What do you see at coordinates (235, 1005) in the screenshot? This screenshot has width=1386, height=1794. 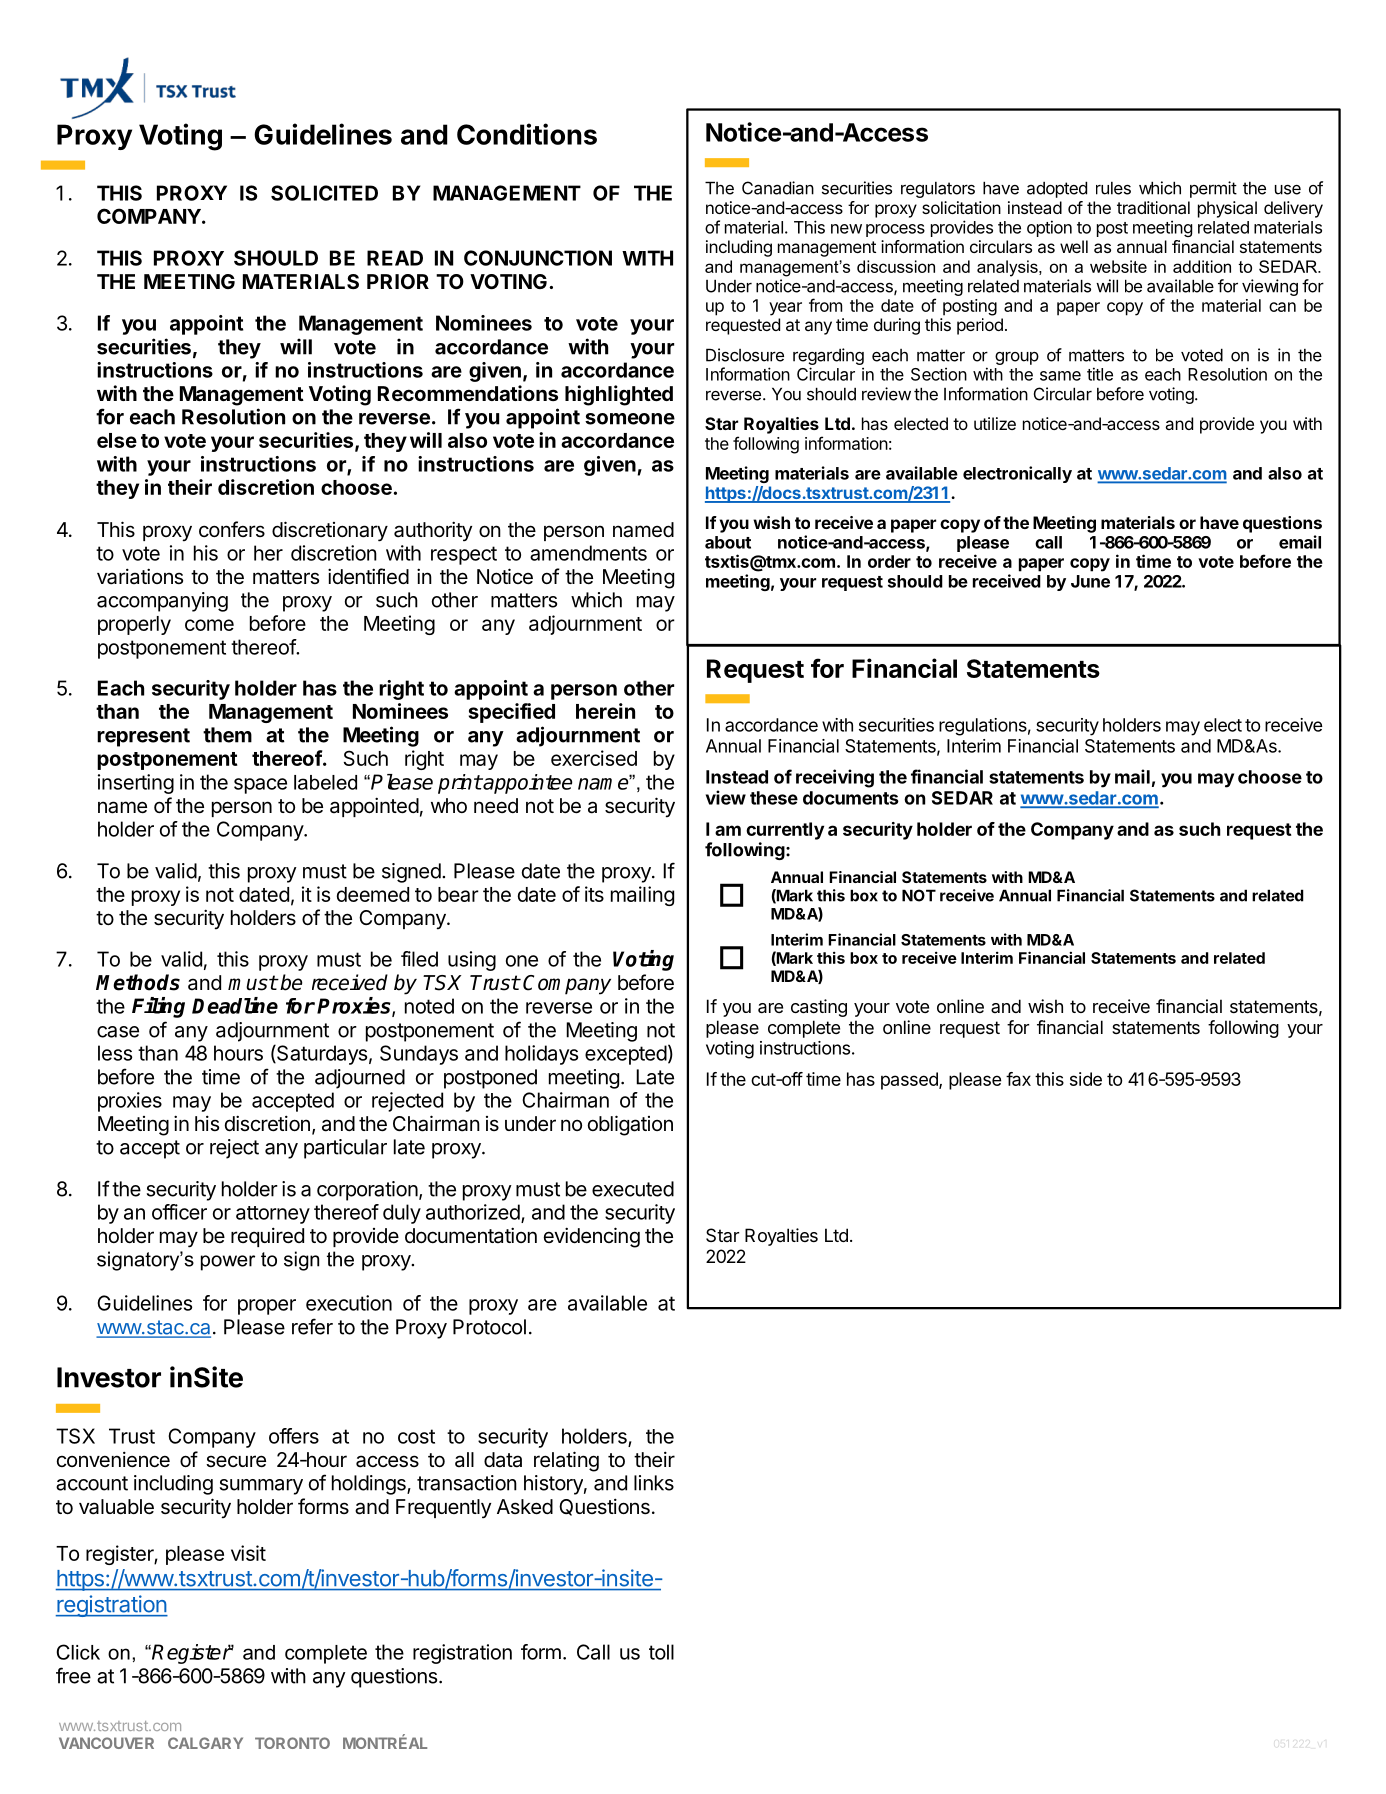 I see `Deadline` at bounding box center [235, 1005].
